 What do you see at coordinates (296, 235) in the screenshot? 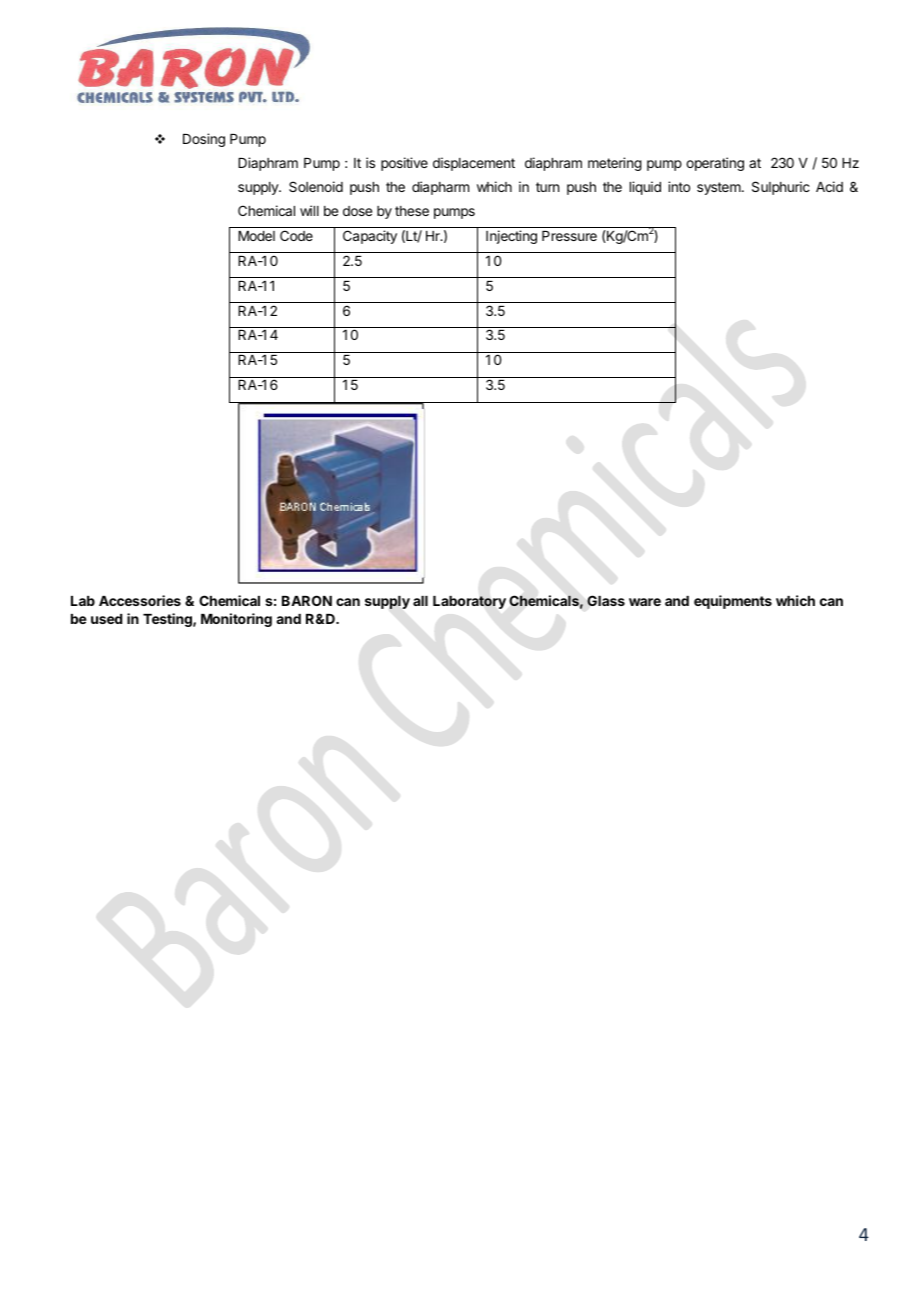
I see `Code` at bounding box center [296, 235].
